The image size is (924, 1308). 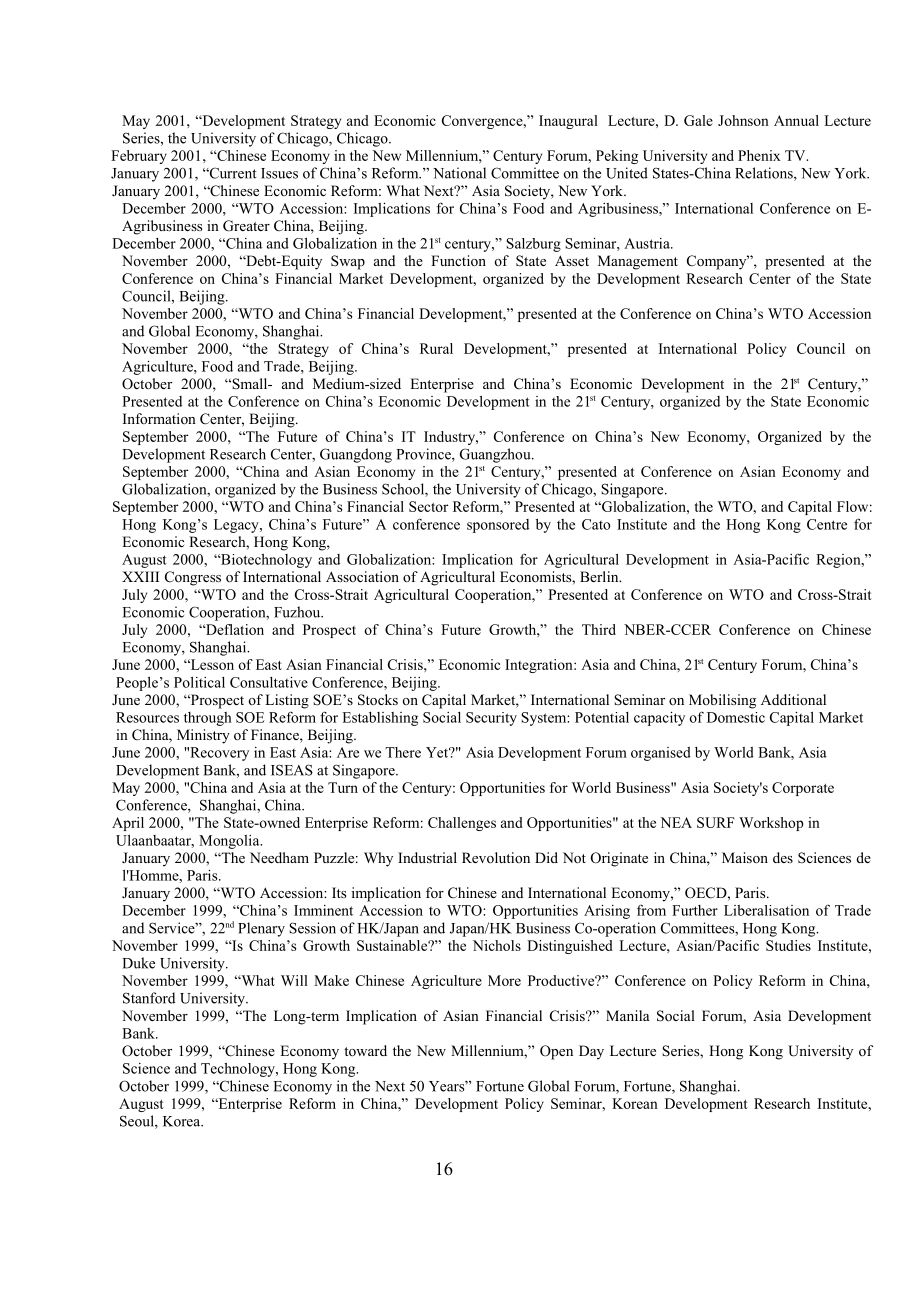 What do you see at coordinates (628, 1015) in the screenshot?
I see `Manila` at bounding box center [628, 1015].
